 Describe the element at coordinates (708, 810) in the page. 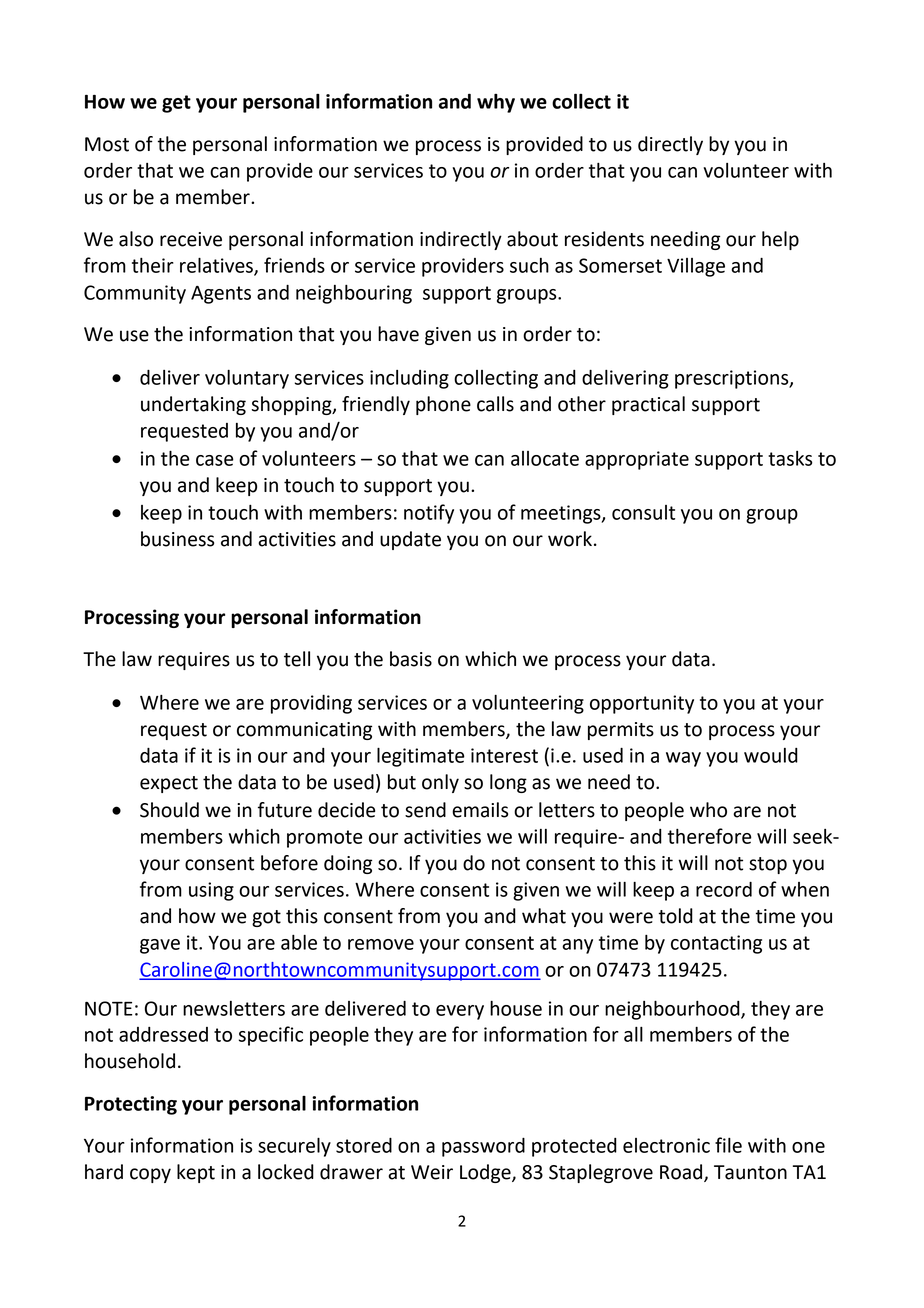

I see `who` at that location.
